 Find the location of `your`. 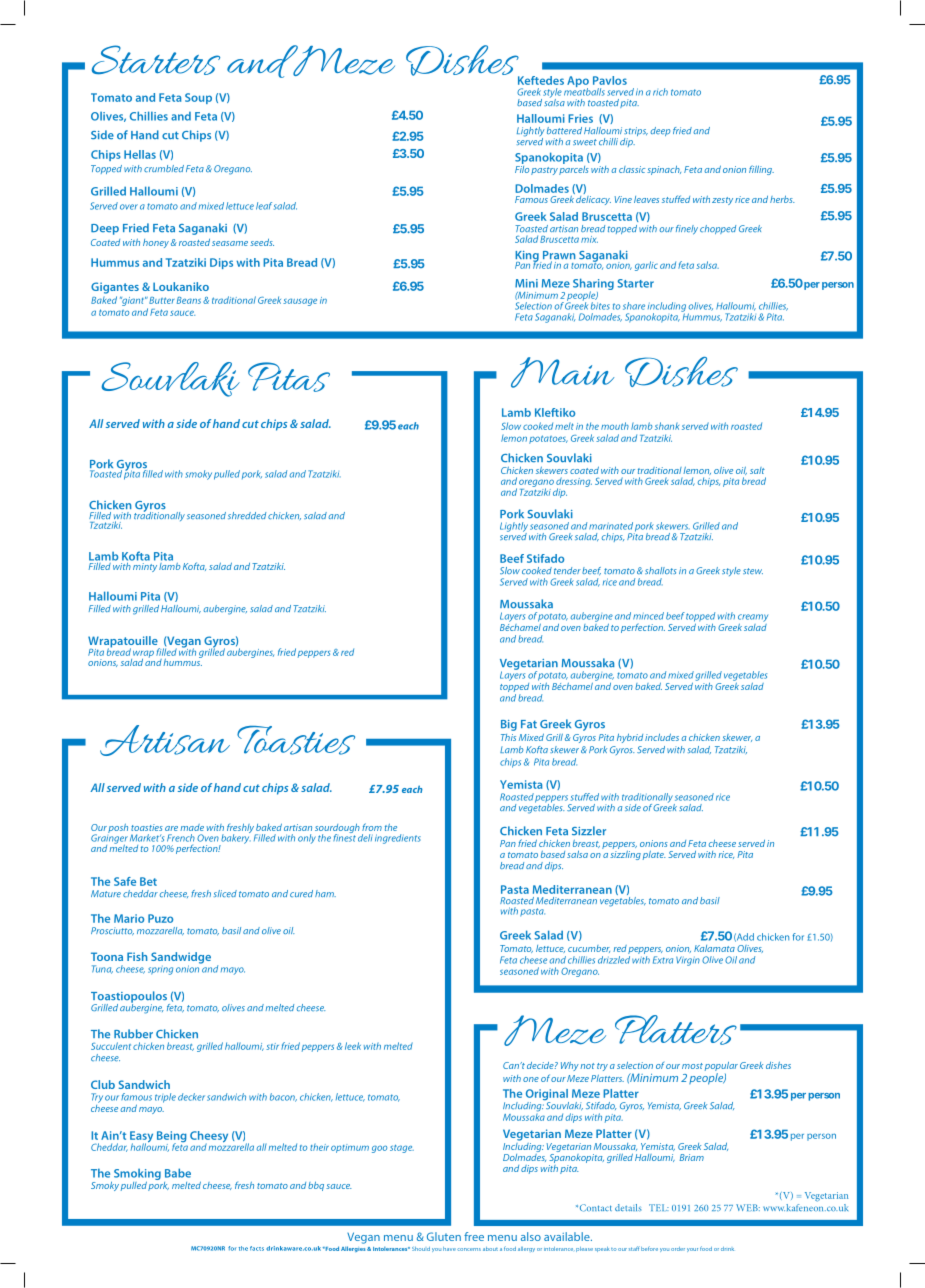

your is located at coordinates (692, 1250).
